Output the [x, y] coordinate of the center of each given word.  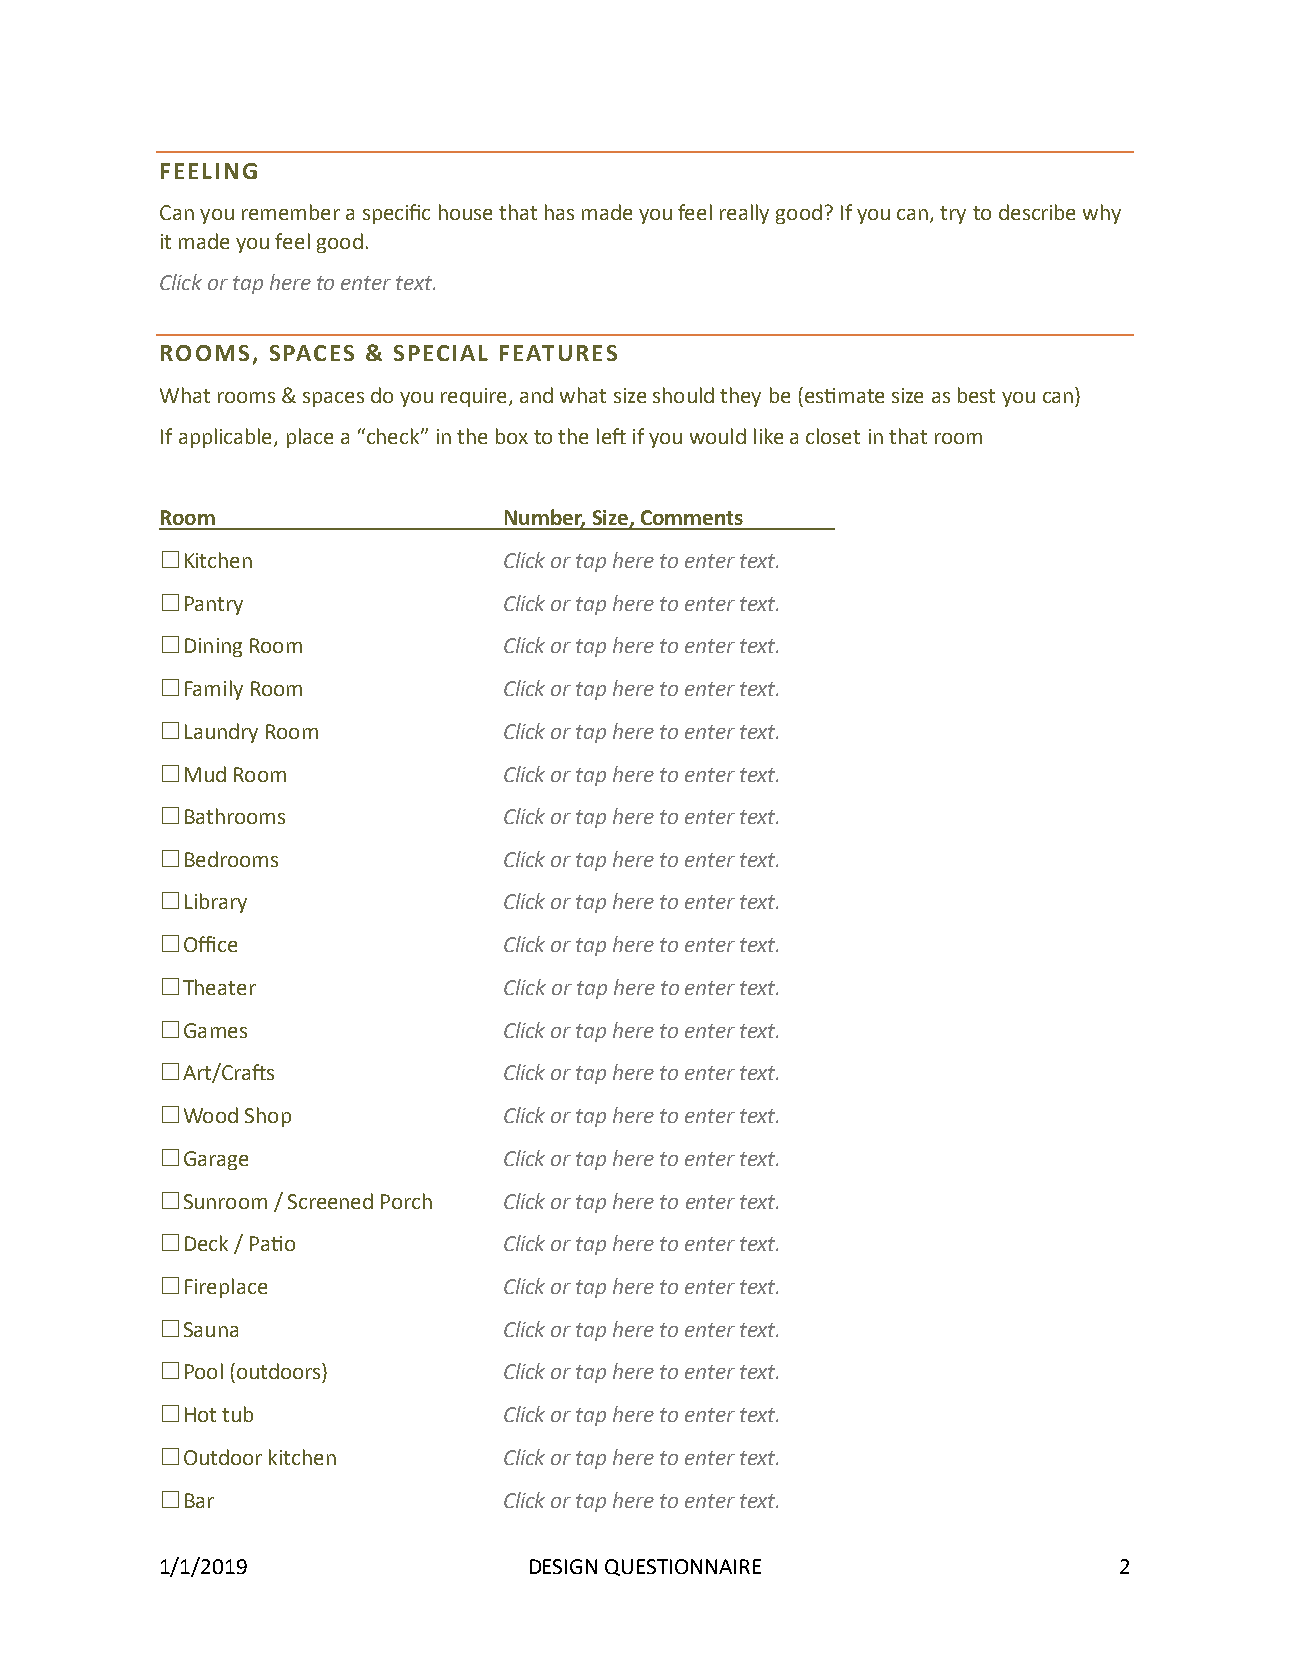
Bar [199, 1500]
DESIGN [563, 1566]
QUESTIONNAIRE [683, 1567]
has [559, 212]
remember [291, 212]
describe [1037, 212]
